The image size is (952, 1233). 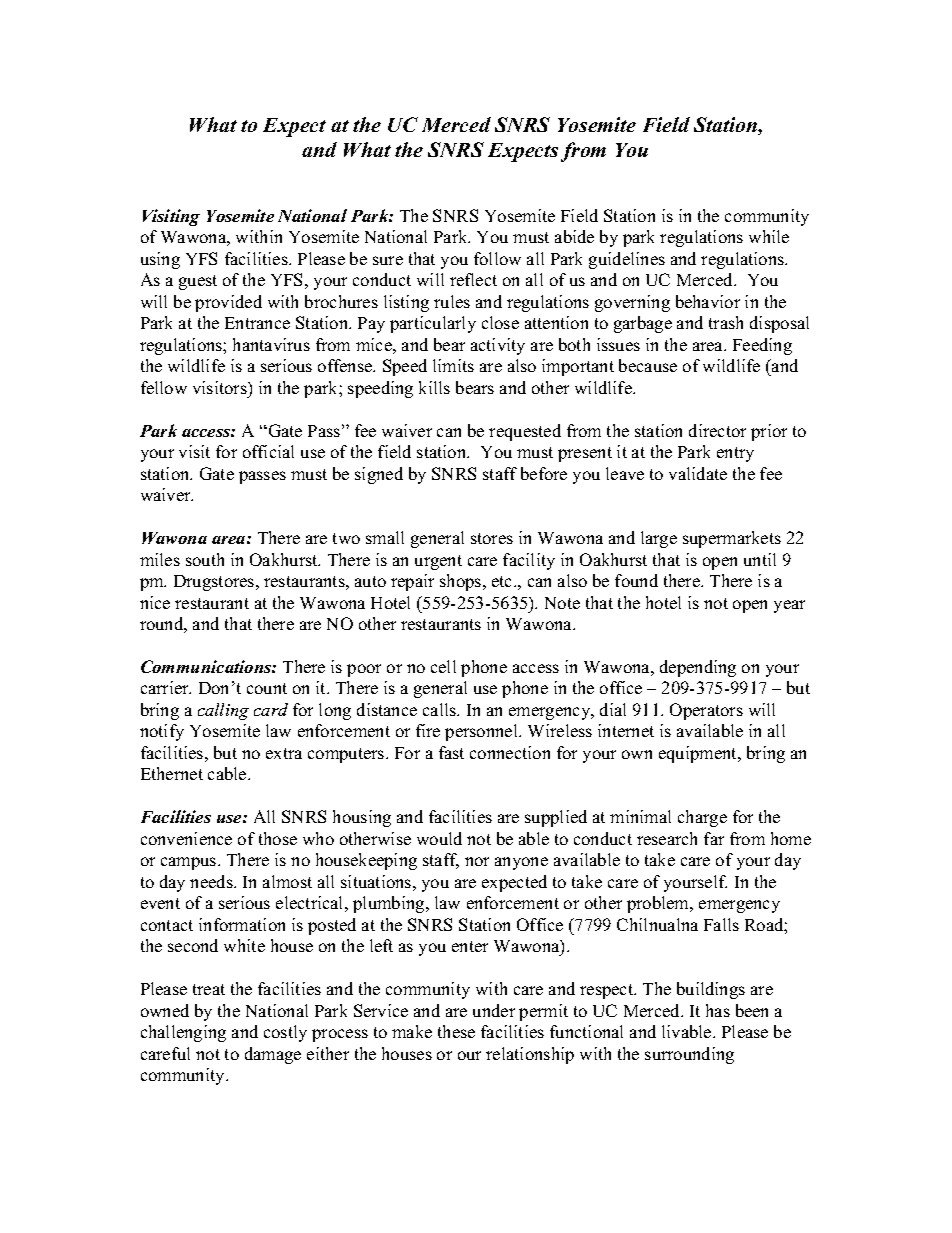 What do you see at coordinates (451, 752) in the screenshot?
I see `fast` at bounding box center [451, 752].
